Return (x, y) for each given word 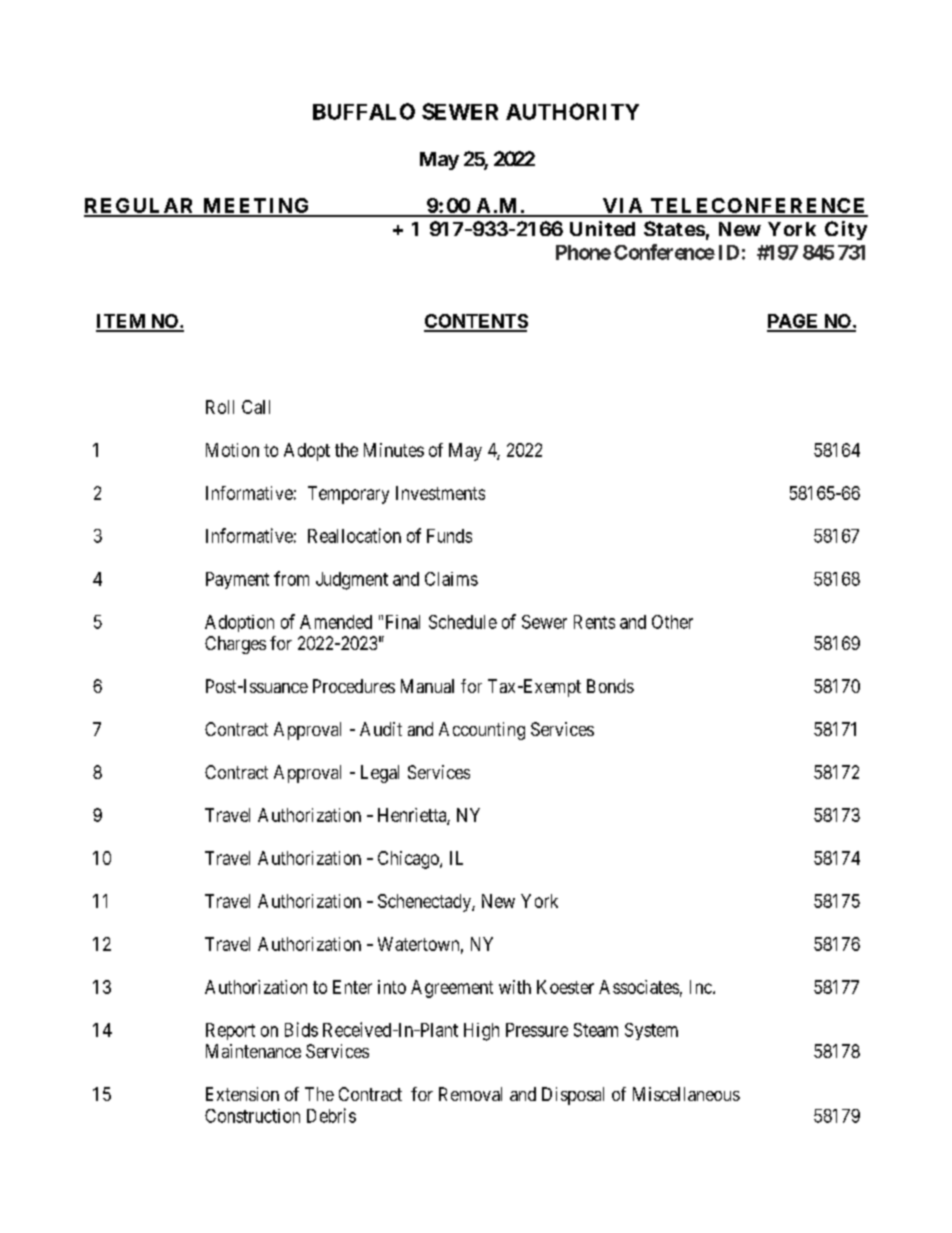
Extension (242, 1094)
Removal (470, 1094)
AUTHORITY (572, 111)
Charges (235, 645)
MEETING (256, 207)
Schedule (463, 622)
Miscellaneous (686, 1094)
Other (672, 622)
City (846, 230)
